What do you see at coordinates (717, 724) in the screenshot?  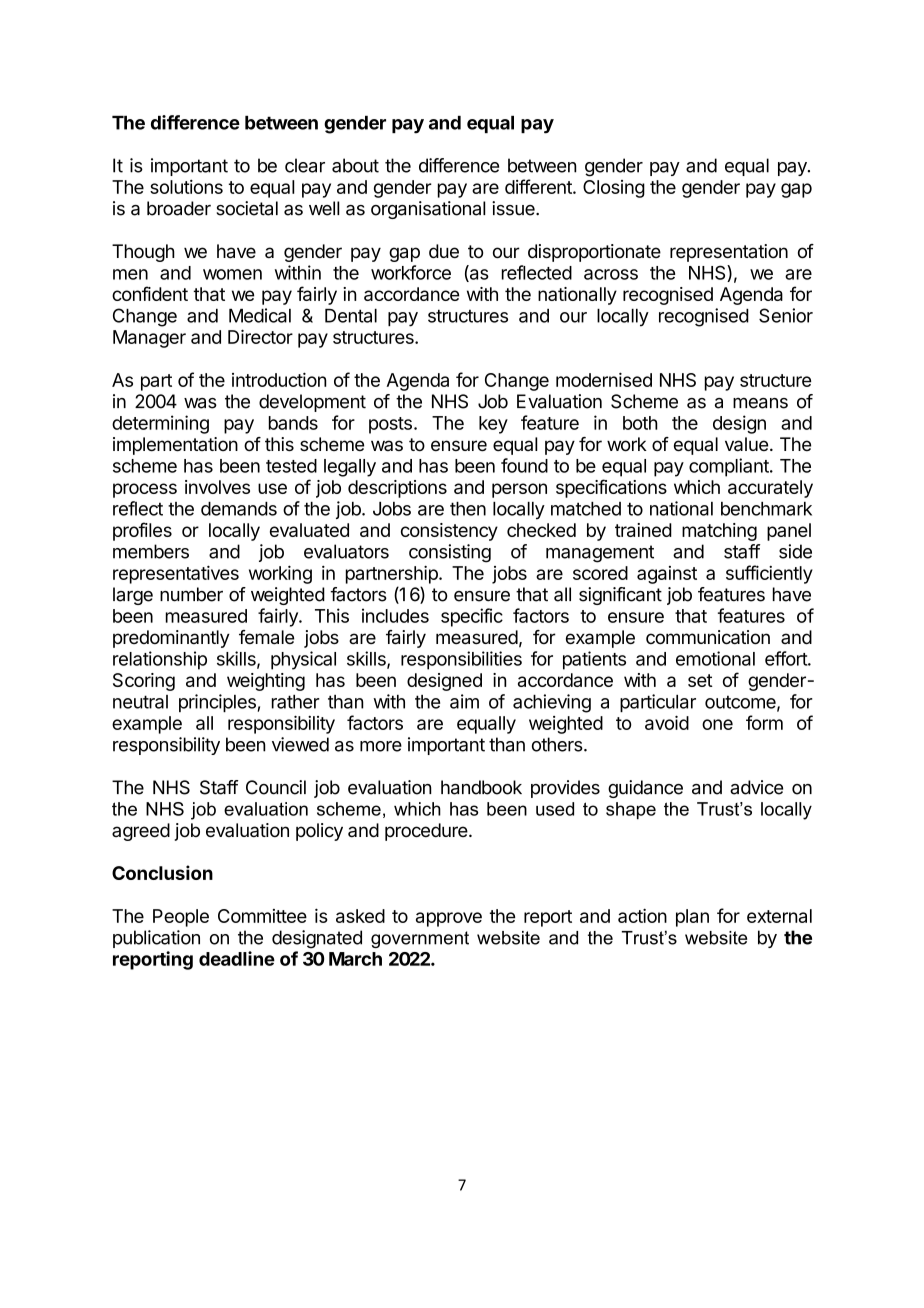 I see `one` at bounding box center [717, 724].
